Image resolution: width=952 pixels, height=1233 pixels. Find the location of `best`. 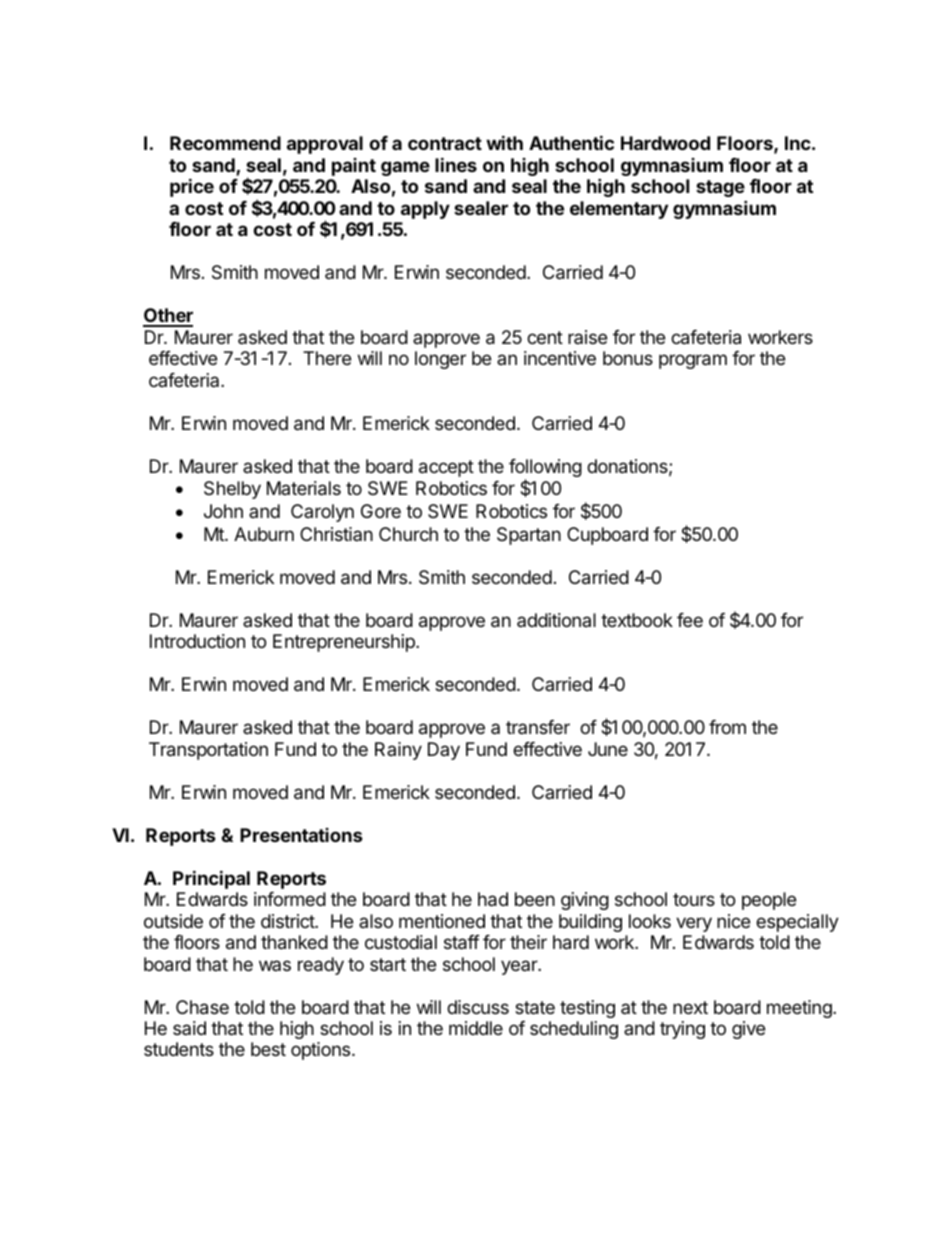

best is located at coordinates (268, 1049).
